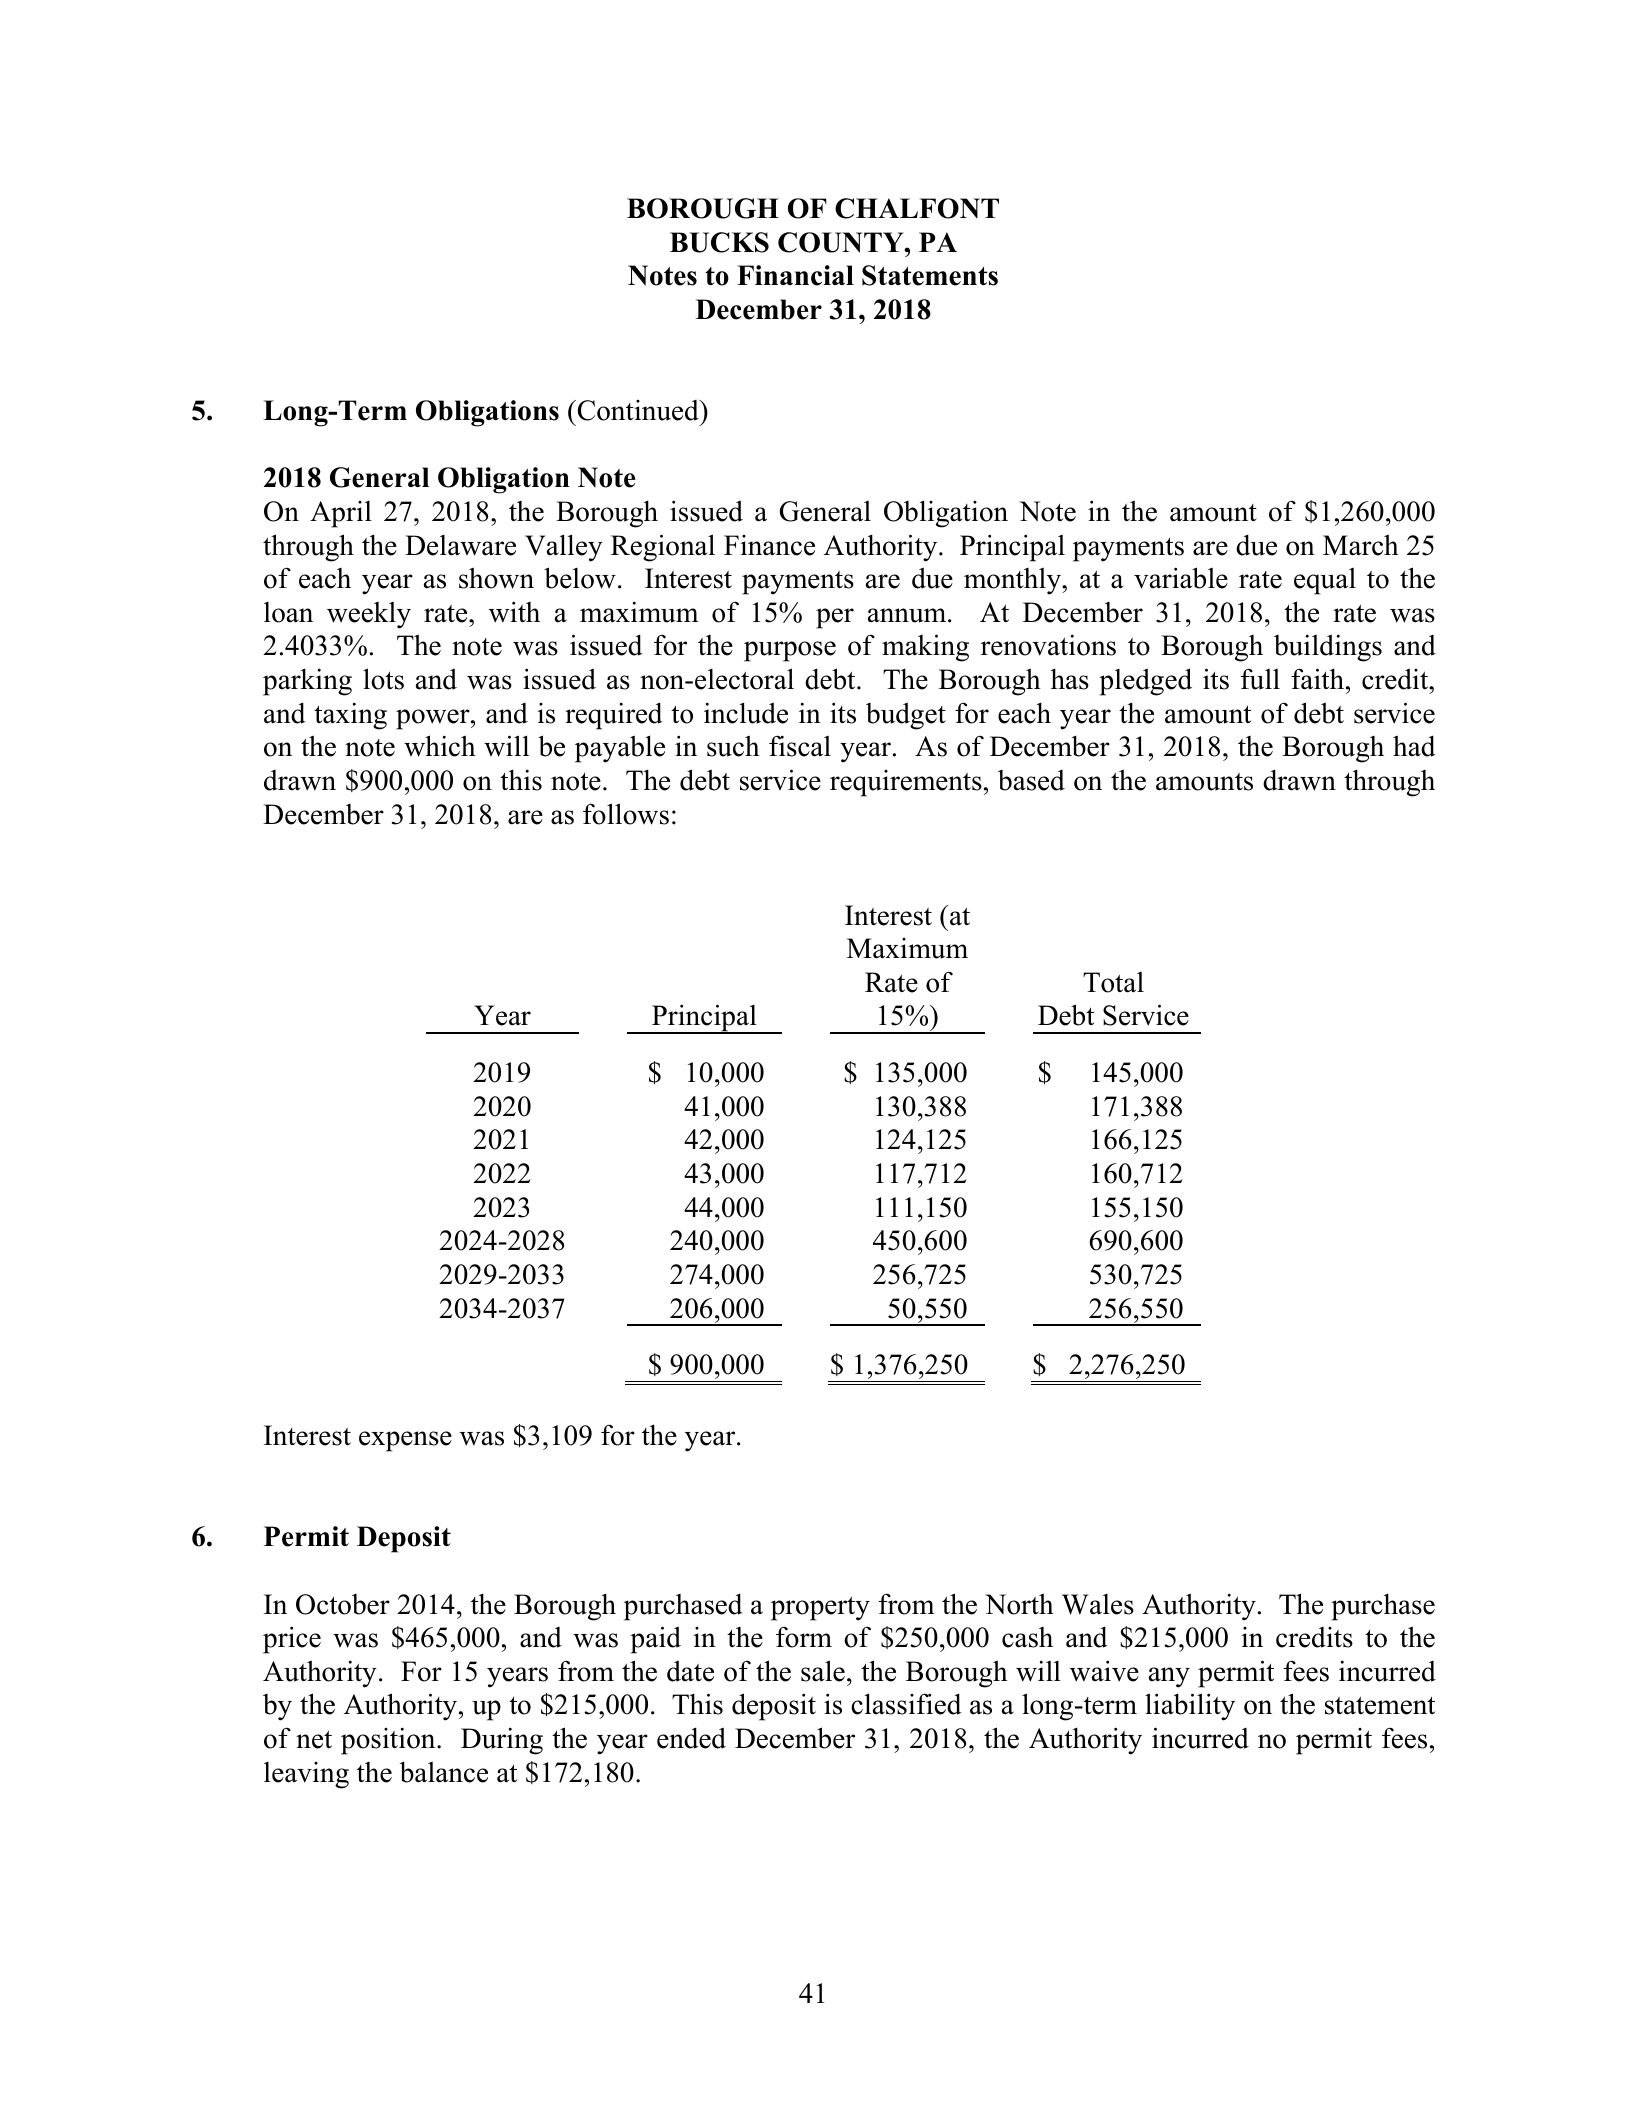 The width and height of the page is (1627, 2106). Describe the element at coordinates (906, 1704) in the page. I see `classified` at that location.
